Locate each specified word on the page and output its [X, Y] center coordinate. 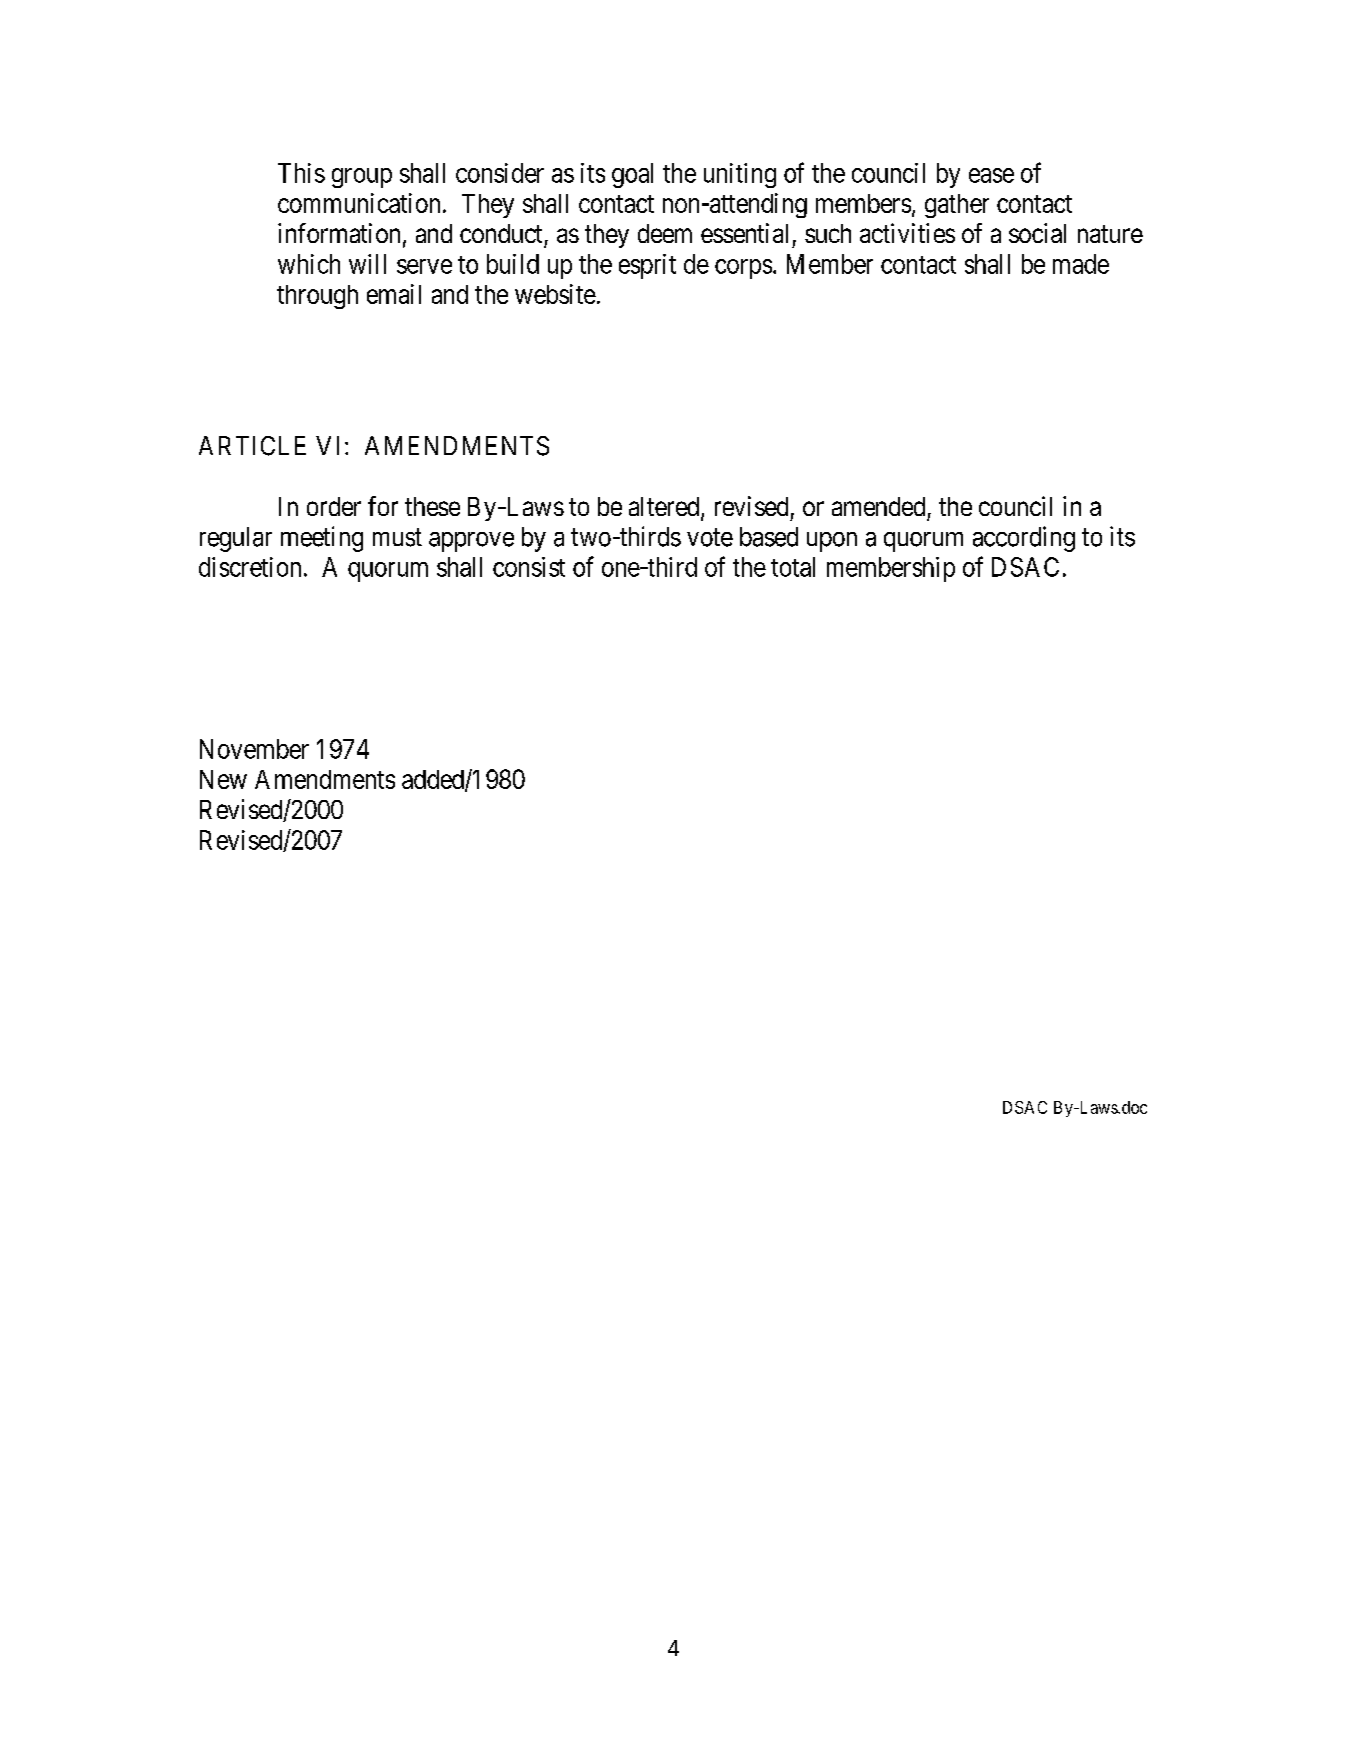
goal [632, 175]
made [1081, 264]
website [555, 294]
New [223, 779]
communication [359, 203]
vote [710, 538]
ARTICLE [252, 446]
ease [991, 175]
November [254, 749]
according [1024, 539]
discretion [250, 567]
